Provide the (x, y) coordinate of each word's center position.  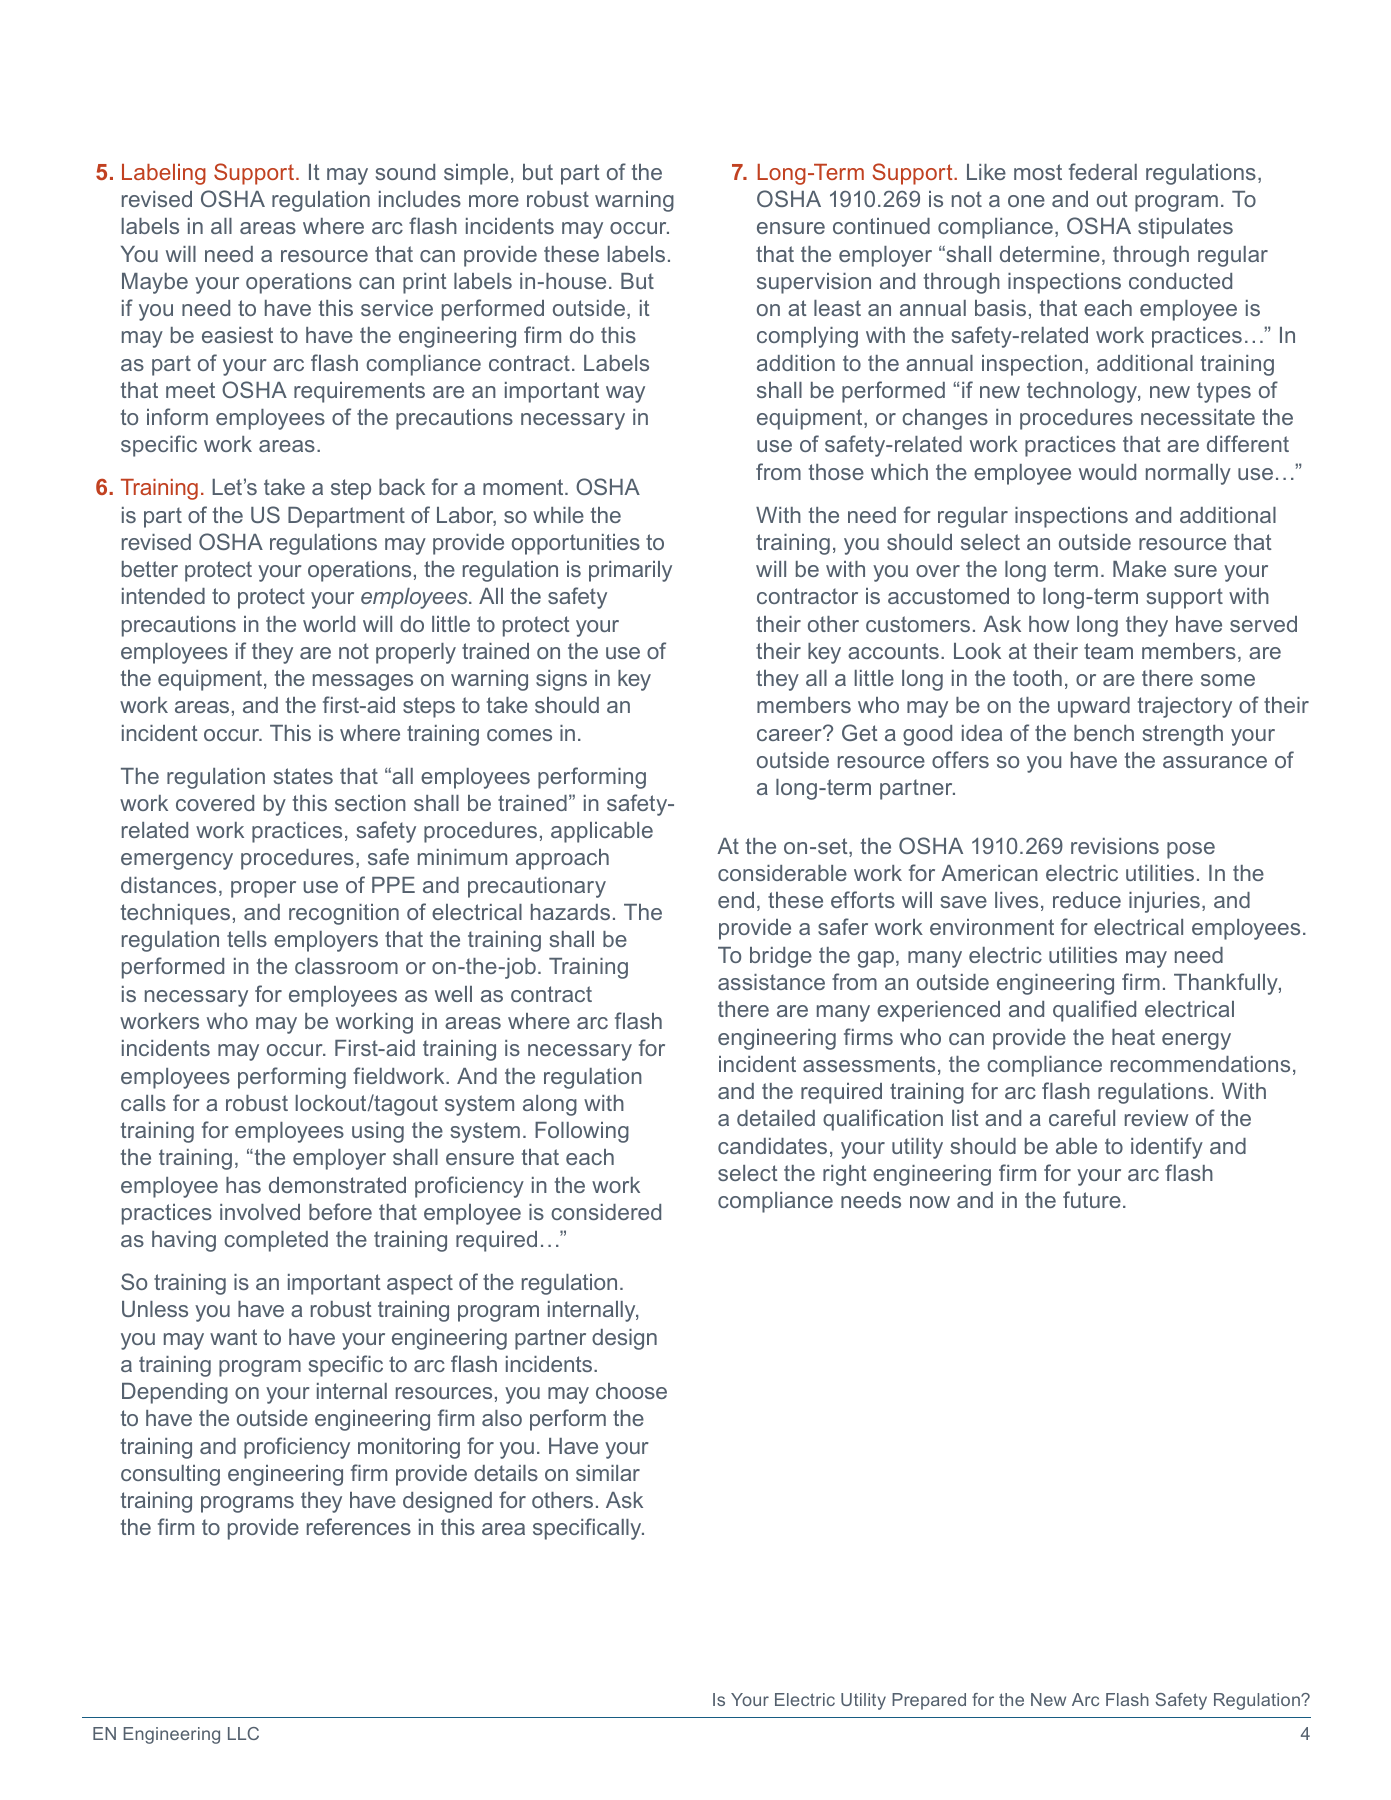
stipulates (1185, 228)
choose (631, 1391)
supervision (814, 283)
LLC (243, 1733)
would (1107, 472)
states (303, 776)
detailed (776, 1118)
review (1156, 1118)
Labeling (164, 174)
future (1092, 1199)
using (378, 1132)
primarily (630, 571)
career (790, 734)
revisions (1115, 846)
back (402, 487)
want (233, 1337)
